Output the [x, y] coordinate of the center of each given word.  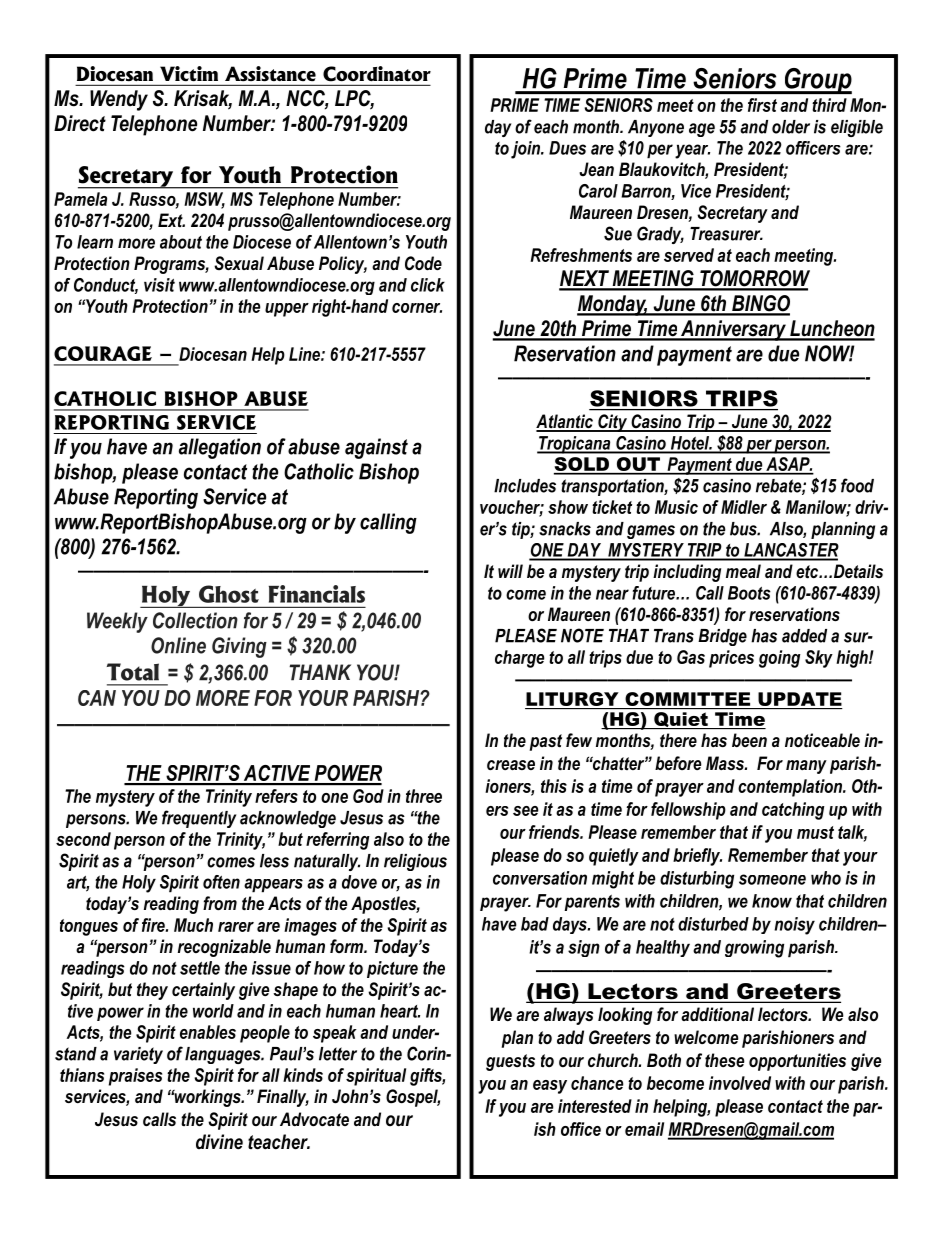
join [526, 150]
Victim [189, 73]
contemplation [791, 788]
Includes [525, 486]
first [762, 105]
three [424, 796]
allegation [220, 448]
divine [219, 1142]
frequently [199, 819]
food [857, 485]
